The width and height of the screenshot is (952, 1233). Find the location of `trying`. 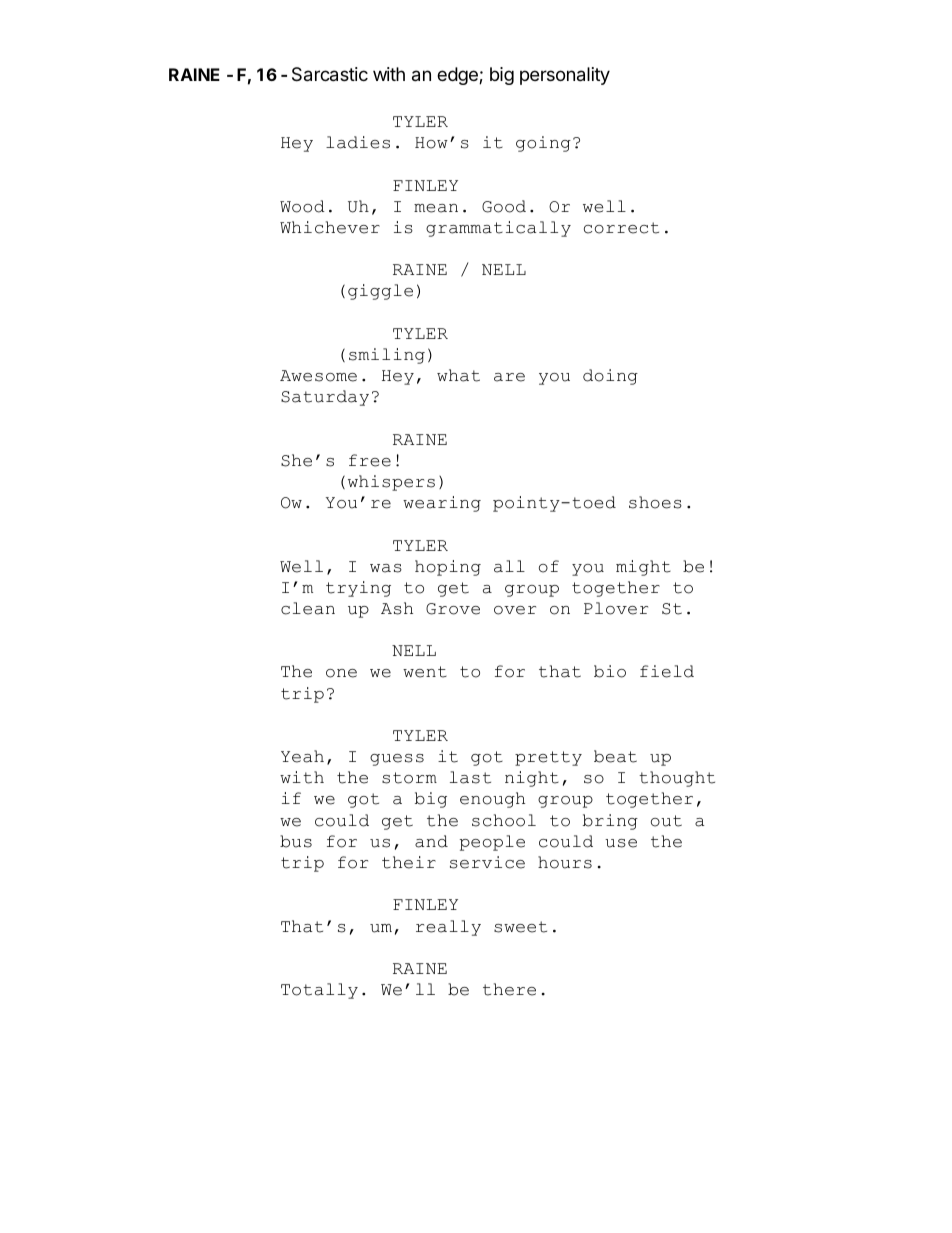

trying is located at coordinates (358, 589).
